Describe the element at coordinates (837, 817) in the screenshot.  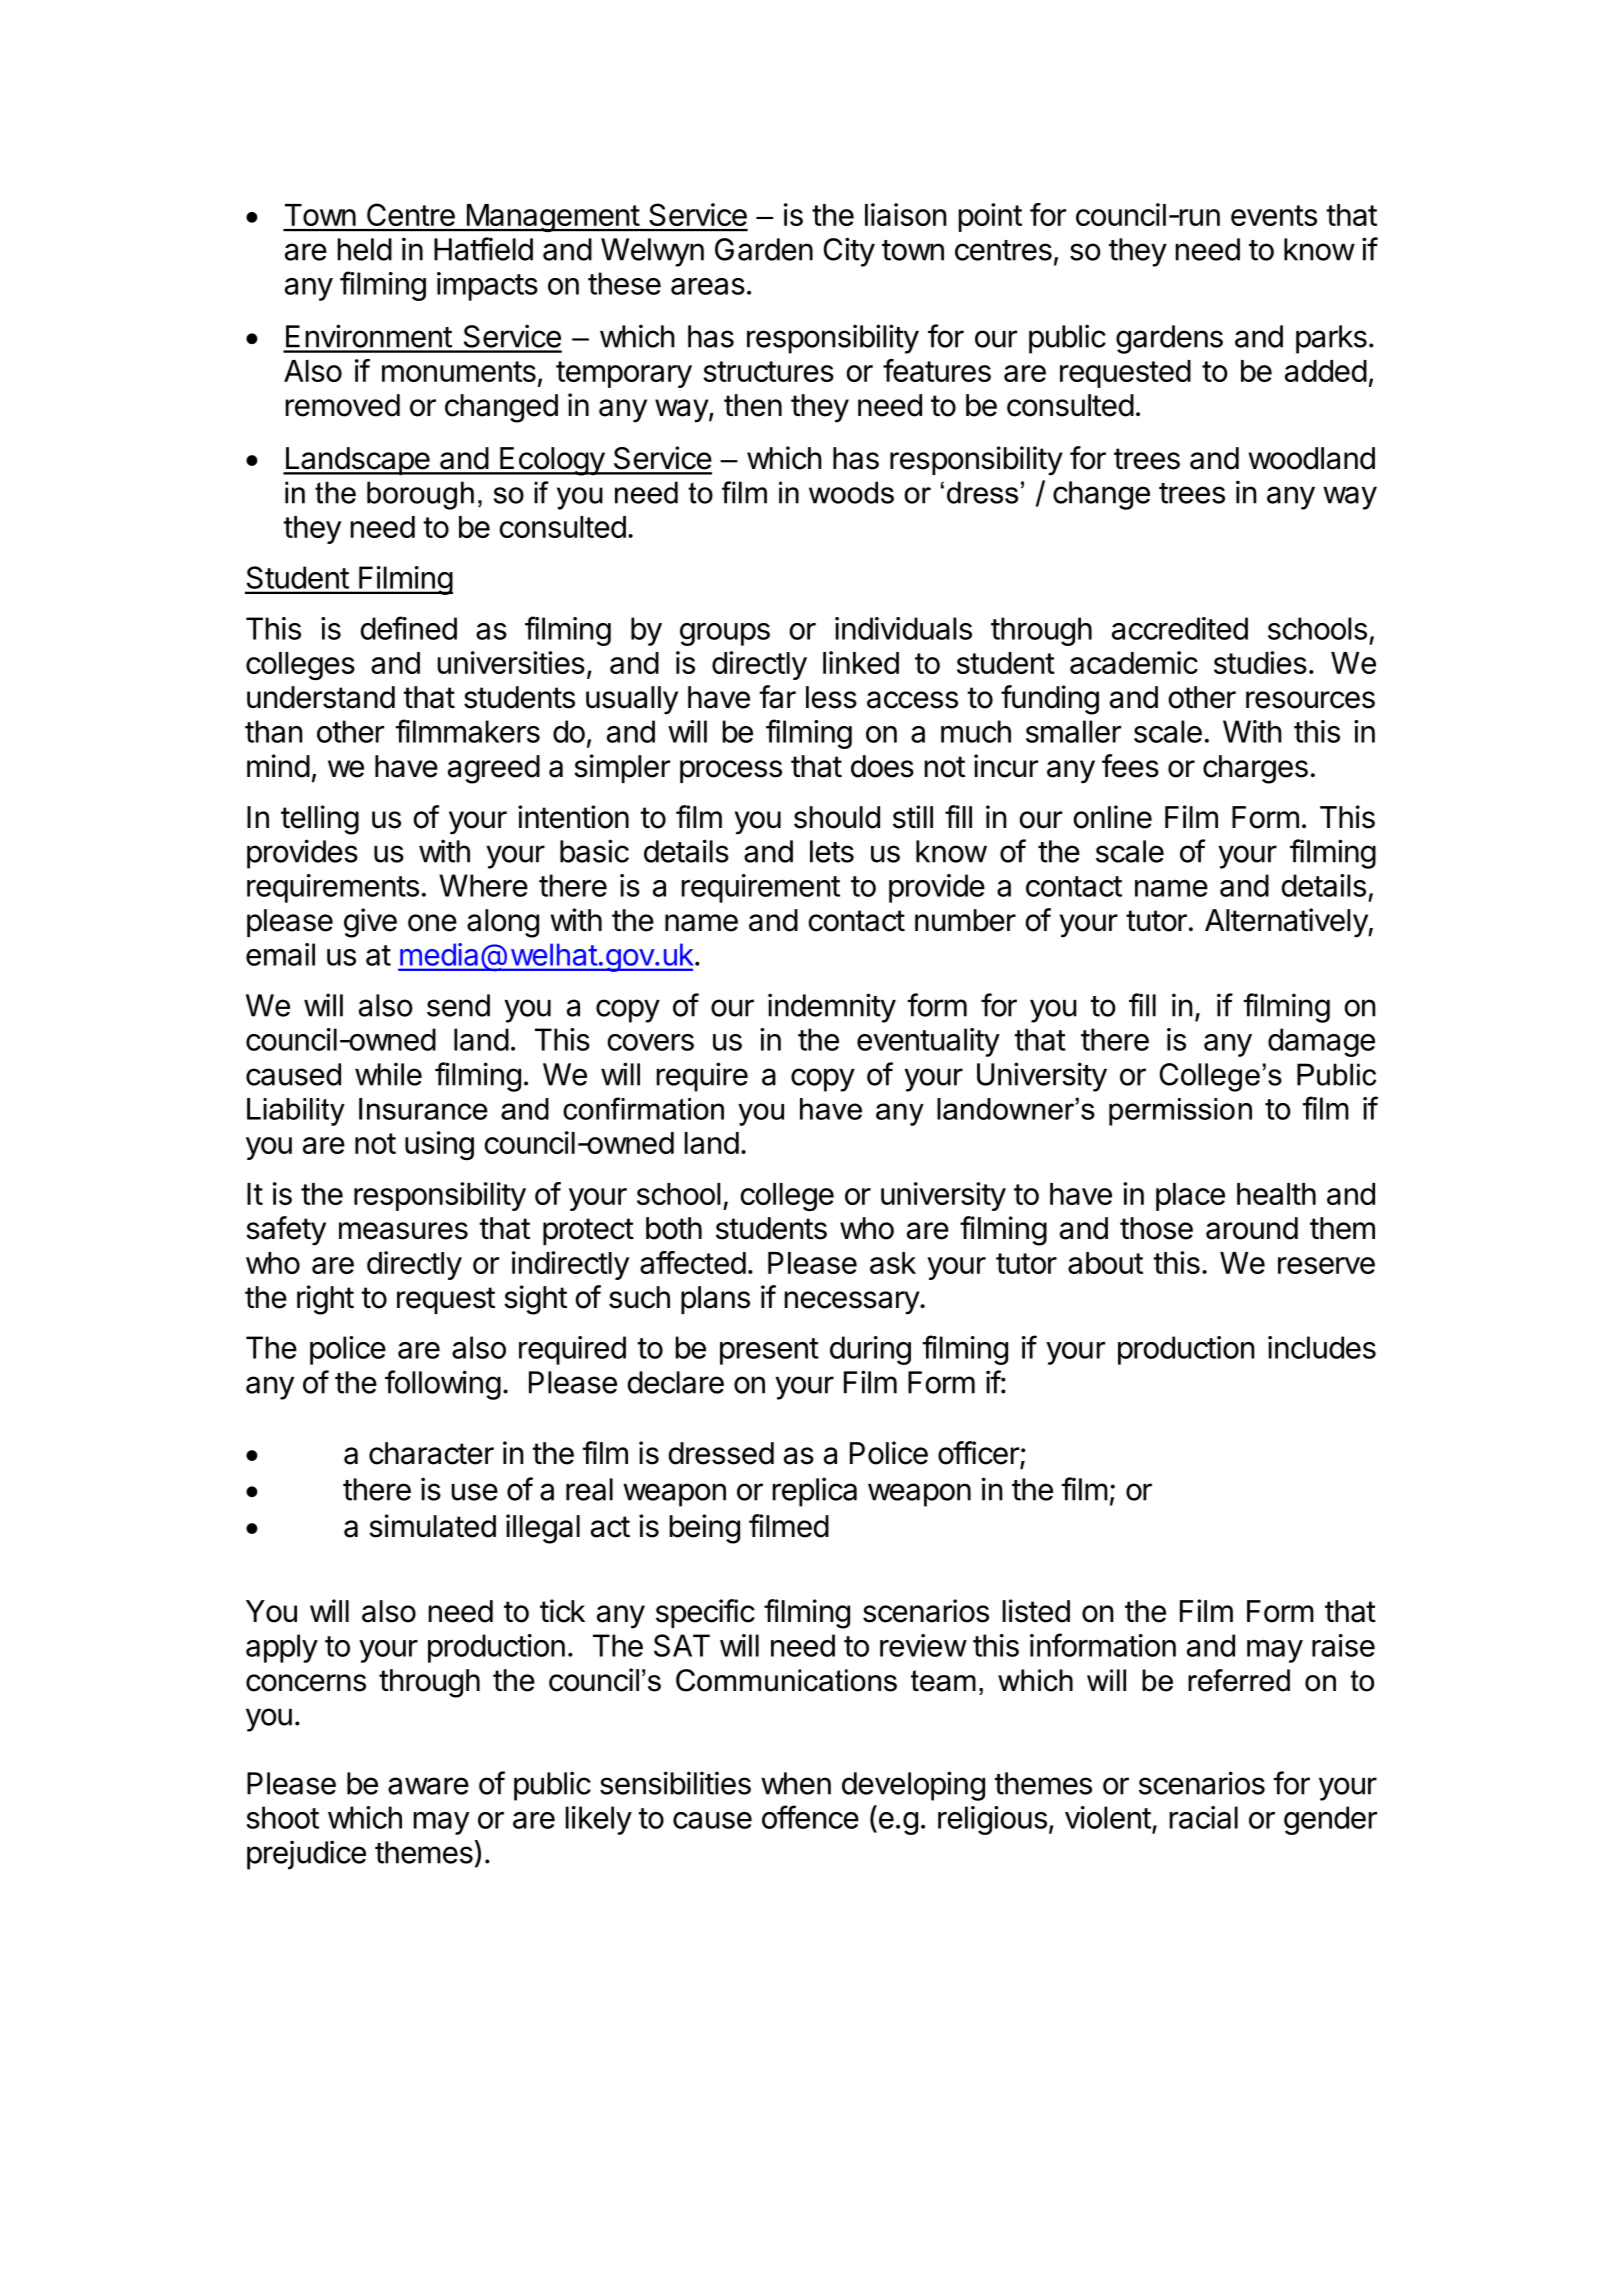
I see `should` at that location.
